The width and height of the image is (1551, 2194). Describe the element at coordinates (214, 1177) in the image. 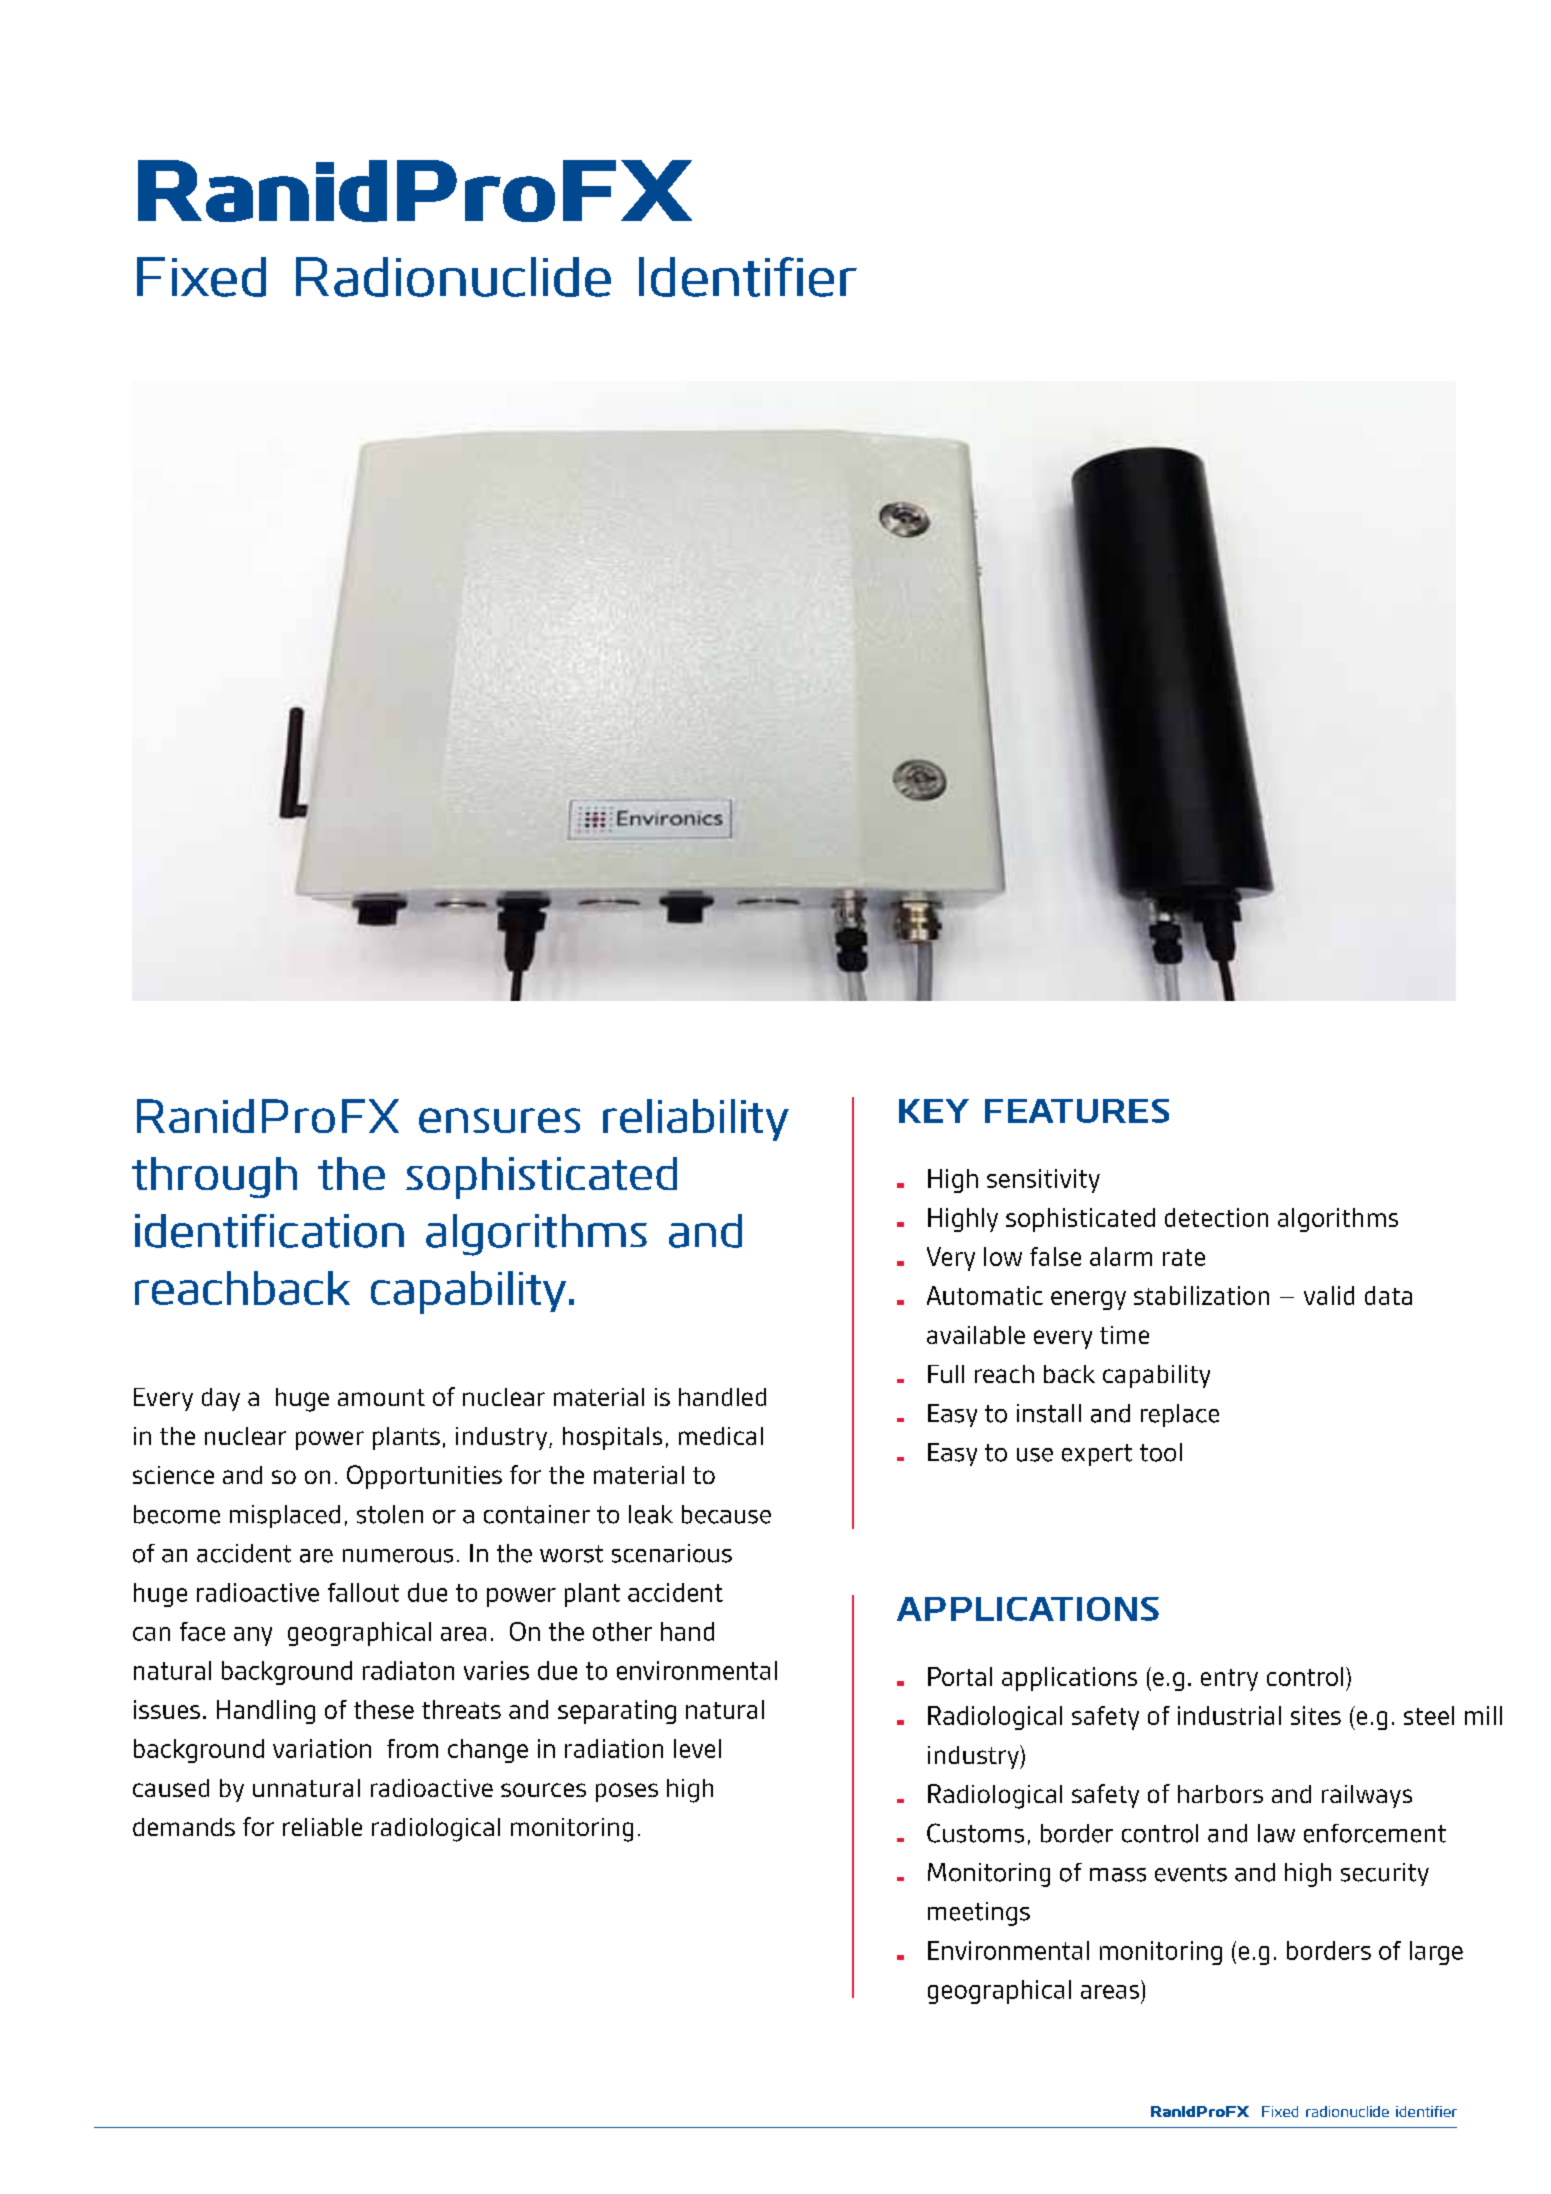

I see `through` at that location.
